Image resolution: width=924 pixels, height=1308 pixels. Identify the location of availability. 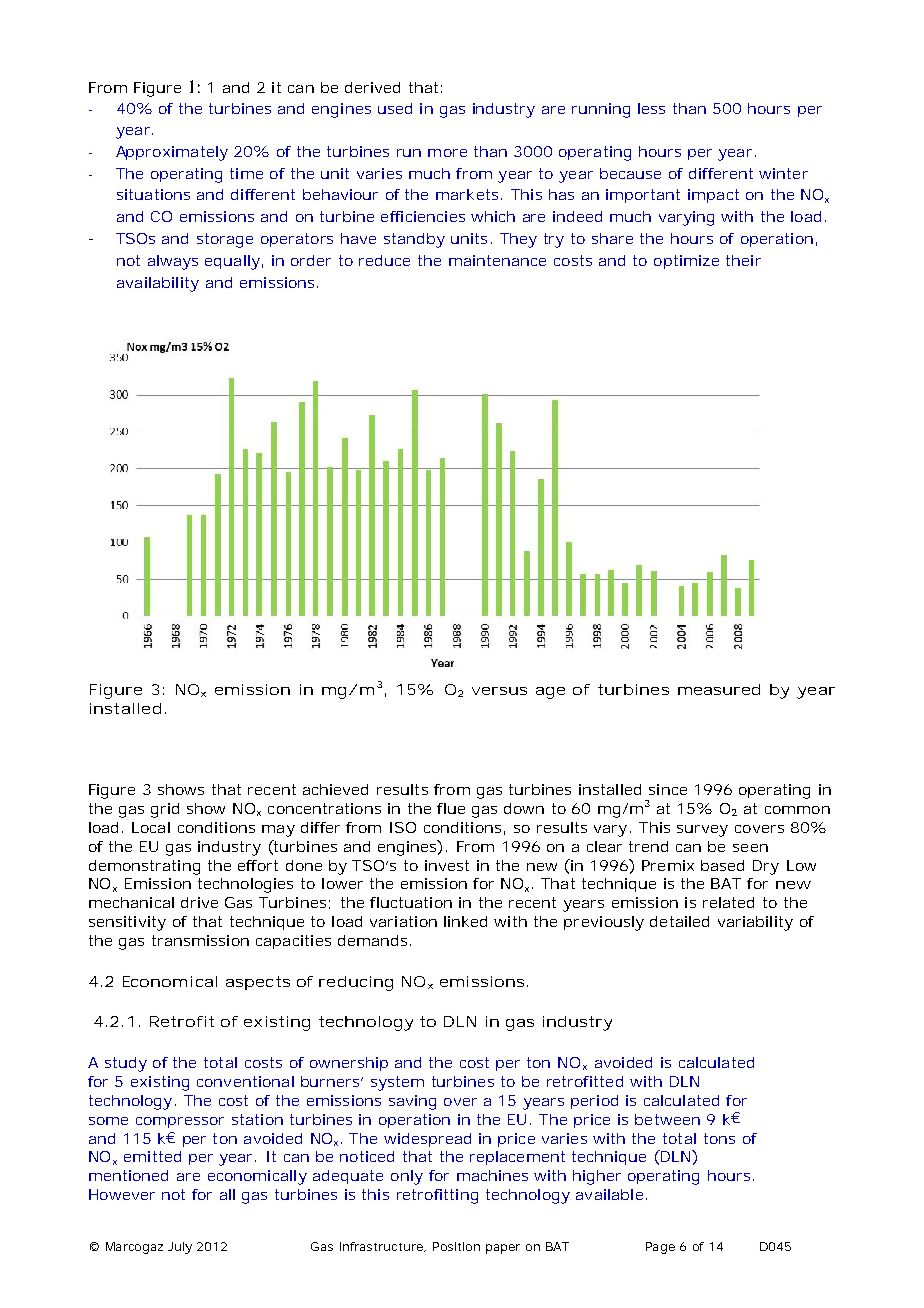
(158, 284).
